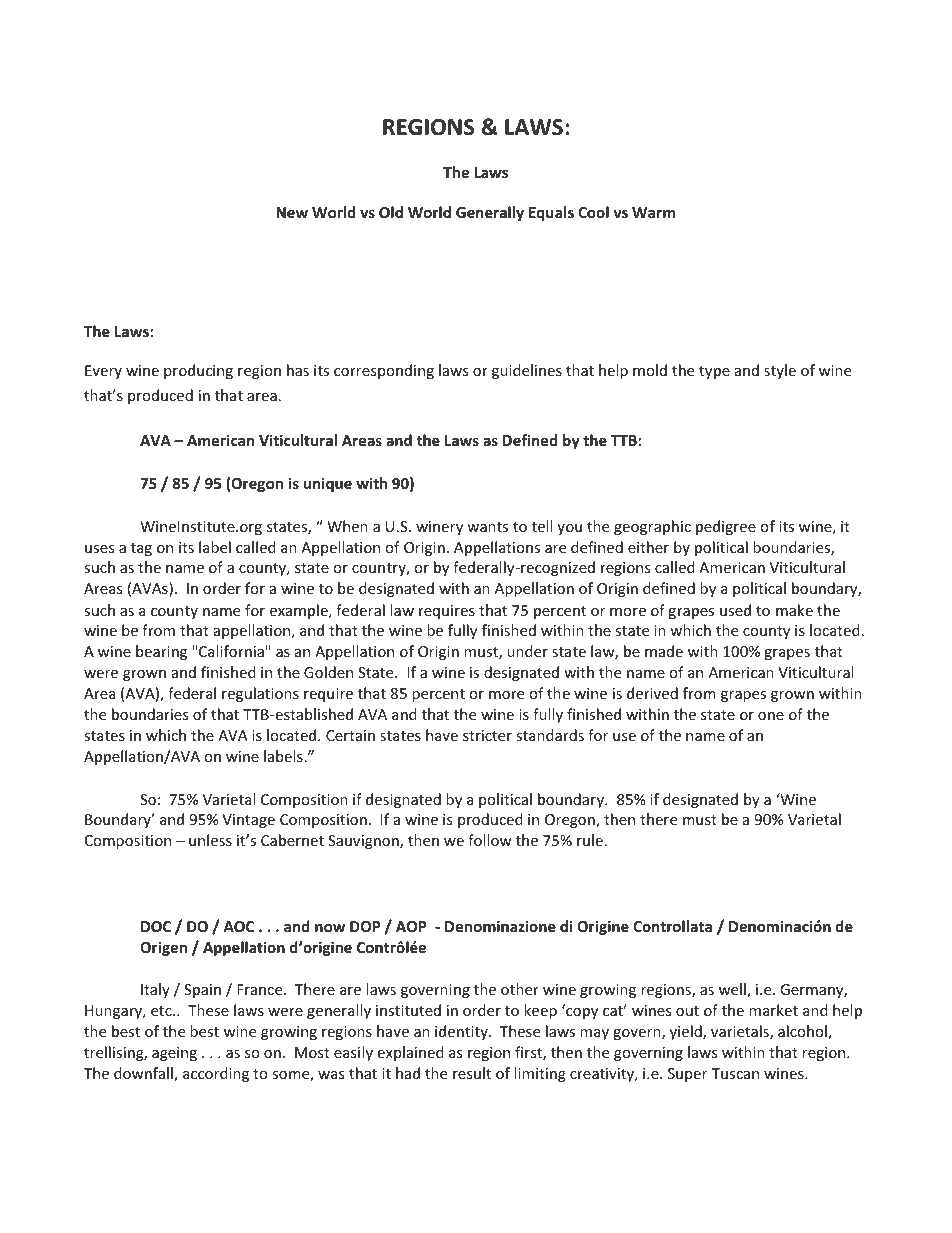  Describe the element at coordinates (174, 1054) in the screenshot. I see `ageing` at that location.
